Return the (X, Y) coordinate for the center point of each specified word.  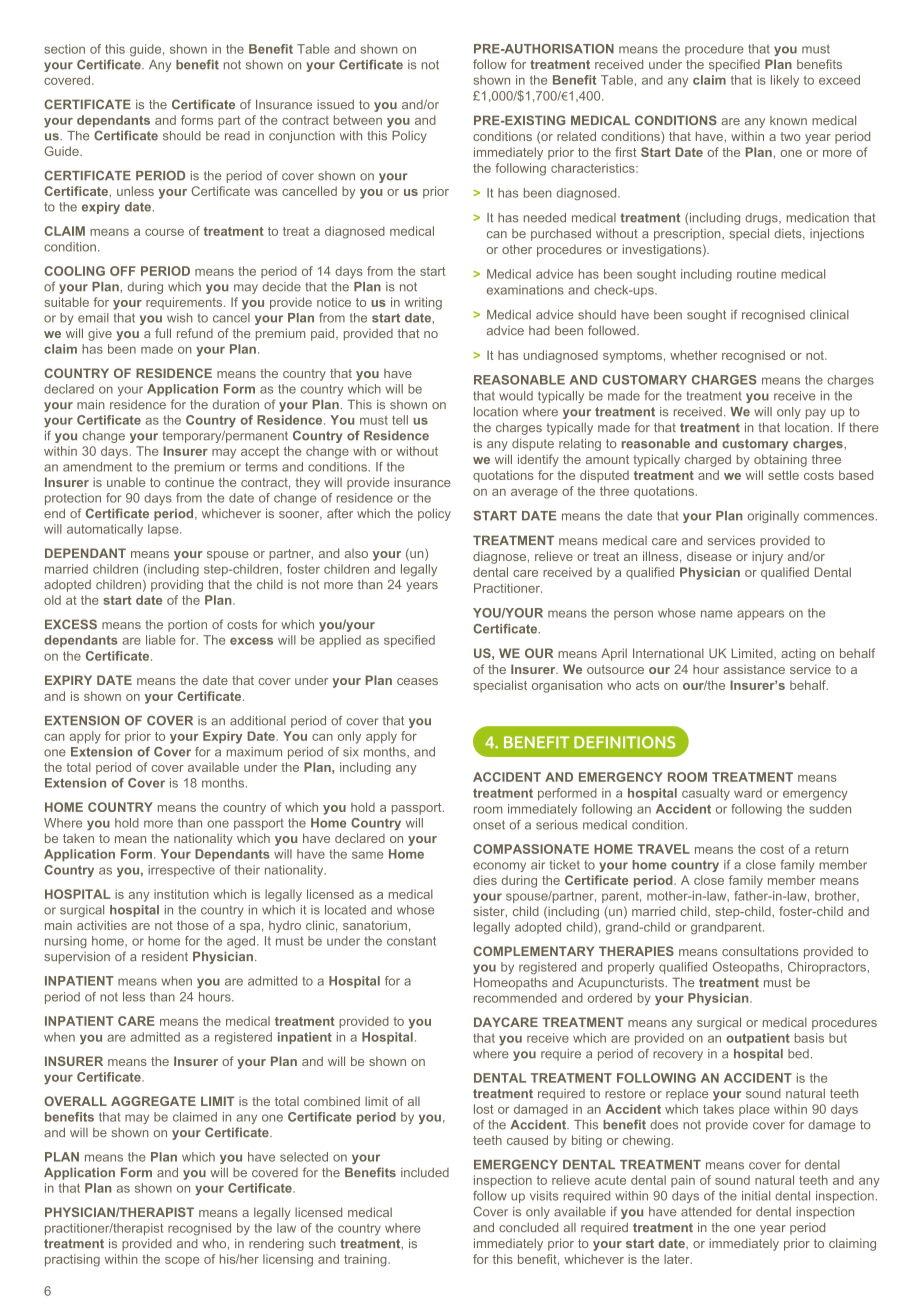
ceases (417, 681)
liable (161, 640)
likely (785, 81)
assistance (754, 669)
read (237, 136)
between (358, 120)
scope (182, 1262)
